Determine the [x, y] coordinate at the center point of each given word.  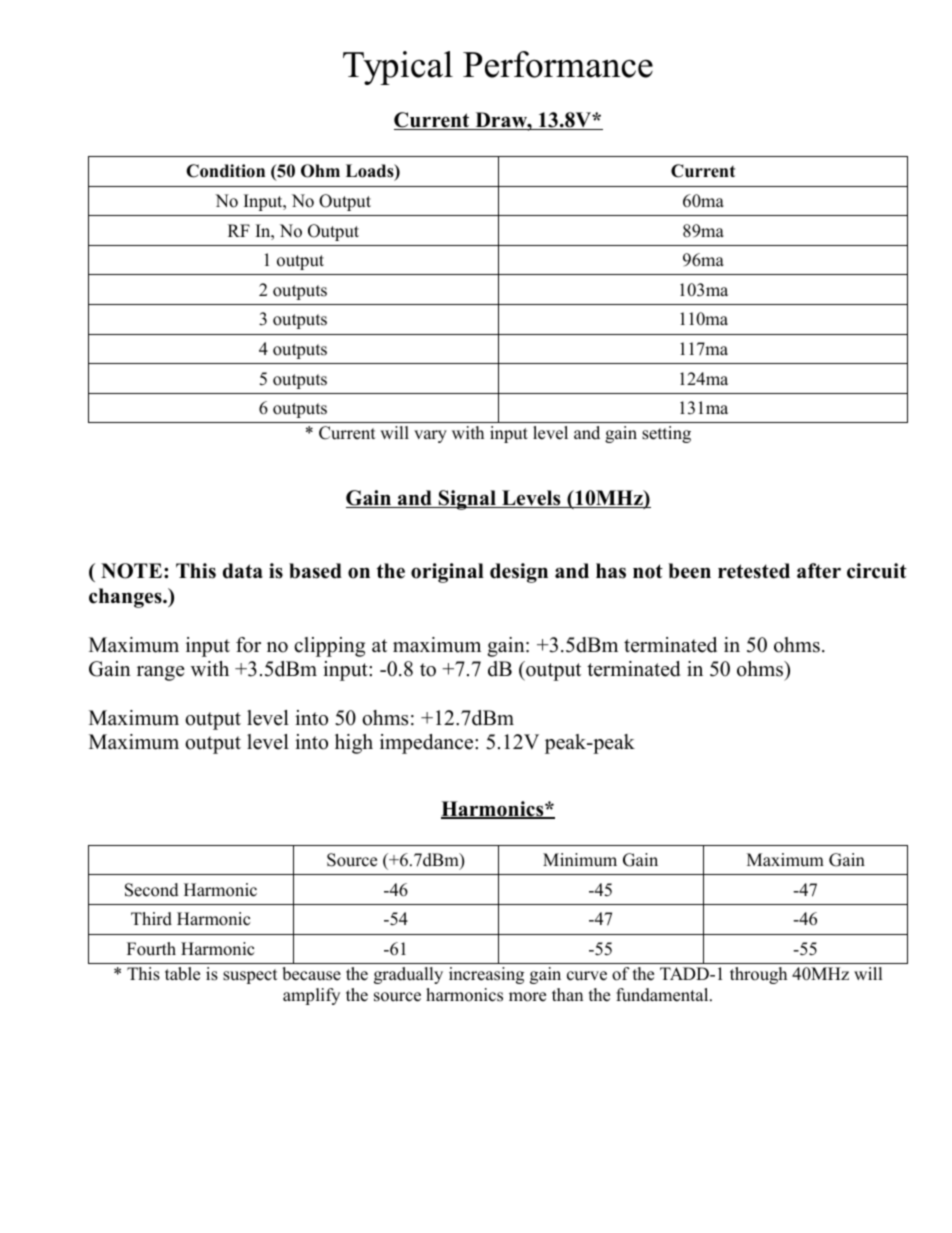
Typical [398, 68]
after [819, 571]
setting [666, 434]
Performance [558, 64]
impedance [428, 744]
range [161, 673]
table [182, 974]
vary [430, 436]
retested [754, 571]
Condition [225, 171]
